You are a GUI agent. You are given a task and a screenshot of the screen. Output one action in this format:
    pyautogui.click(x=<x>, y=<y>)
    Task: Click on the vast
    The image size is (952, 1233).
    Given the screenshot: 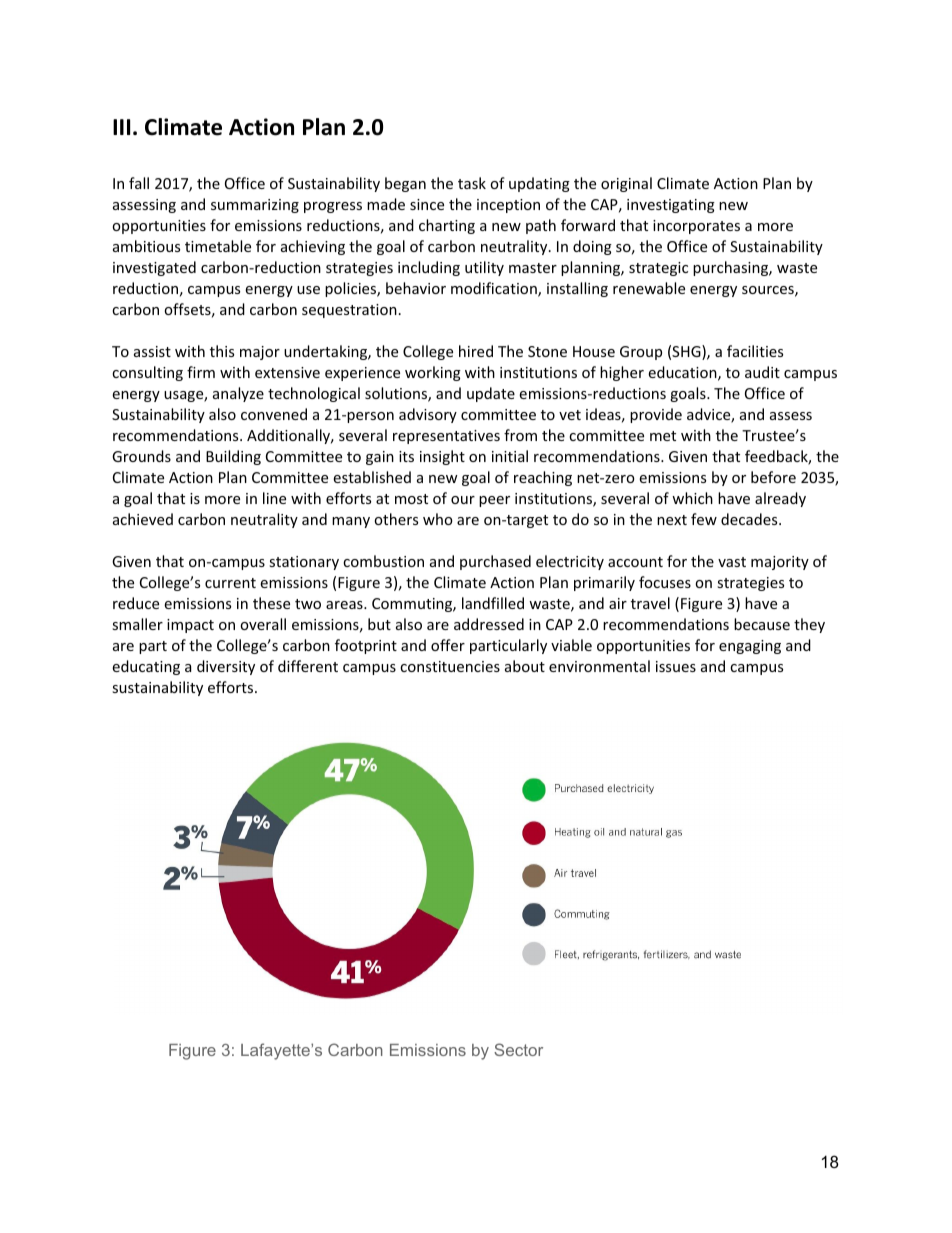 What is the action you would take?
    pyautogui.click(x=732, y=562)
